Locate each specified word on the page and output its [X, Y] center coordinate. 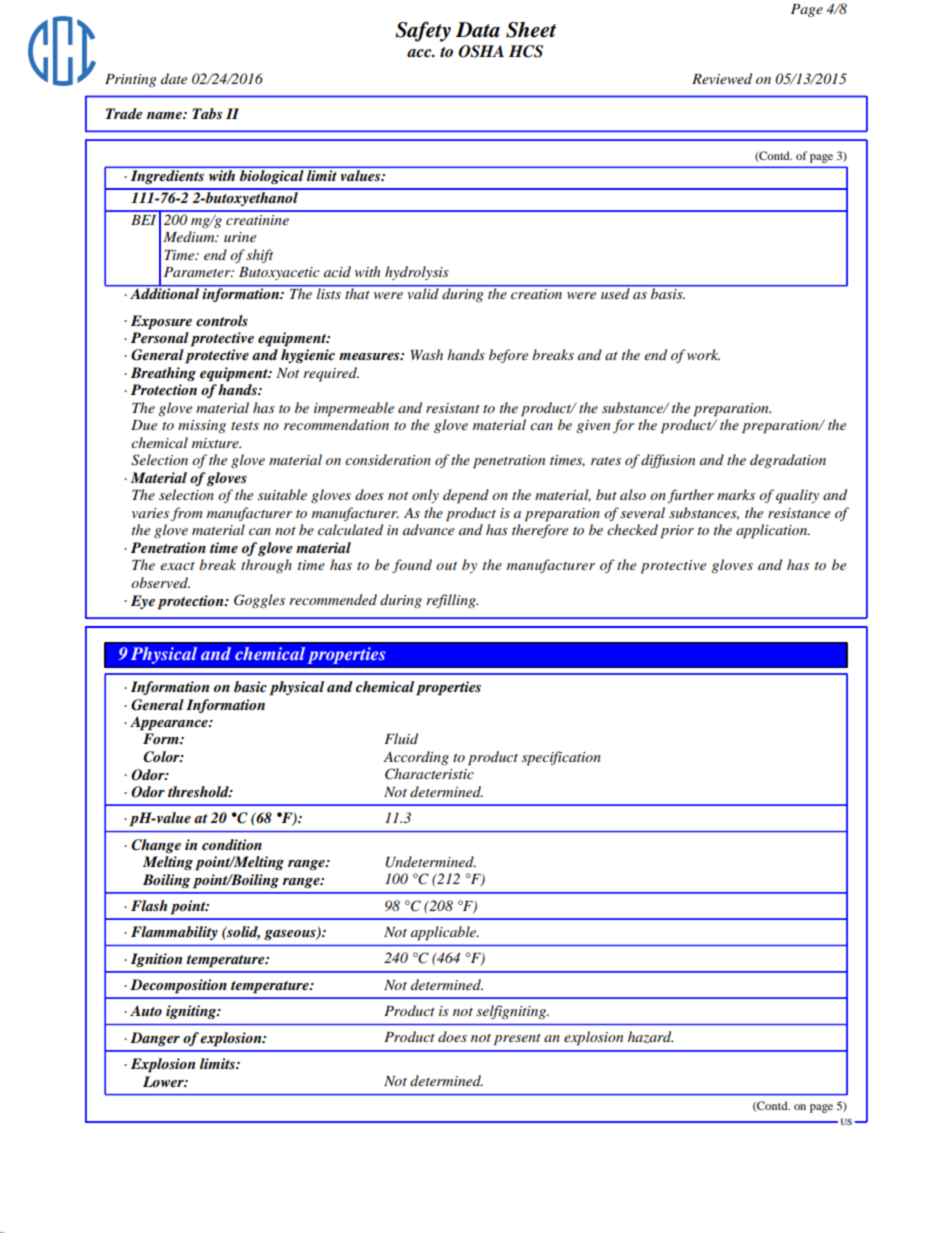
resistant [453, 408]
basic [250, 686]
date [174, 78]
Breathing [163, 374]
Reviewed [722, 78]
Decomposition [178, 986]
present [517, 1040]
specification [561, 758]
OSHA [481, 51]
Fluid [401, 738]
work [703, 354]
